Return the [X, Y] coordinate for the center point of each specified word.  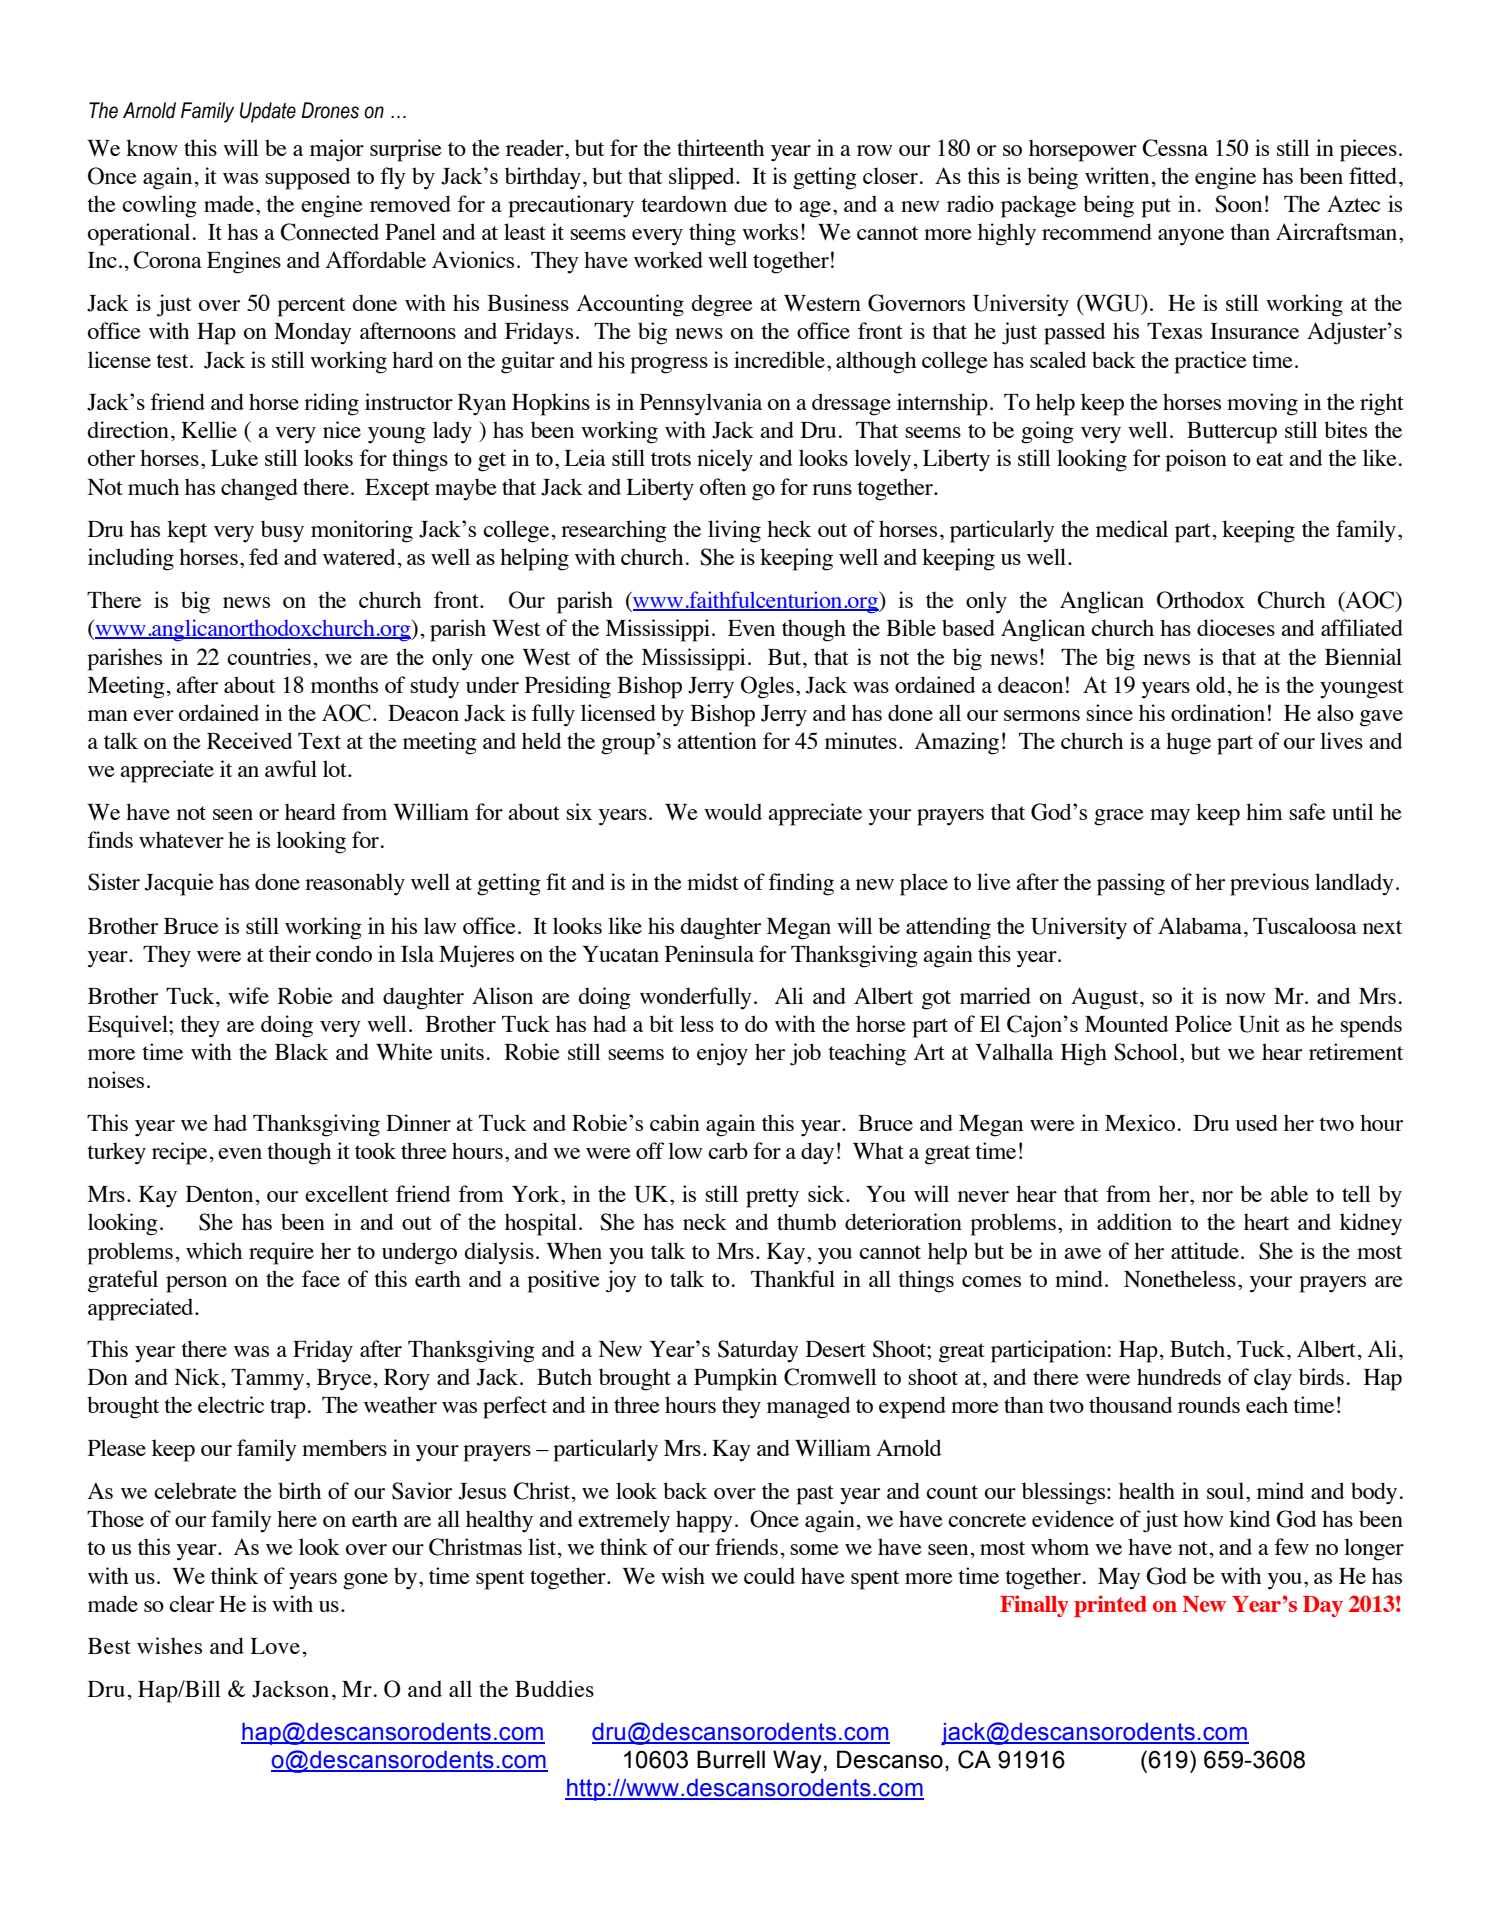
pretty [772, 1198]
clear [191, 1603]
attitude [1205, 1250]
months [344, 684]
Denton [219, 1194]
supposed [308, 178]
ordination [1218, 712]
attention [717, 740]
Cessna [1175, 148]
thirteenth [720, 147]
